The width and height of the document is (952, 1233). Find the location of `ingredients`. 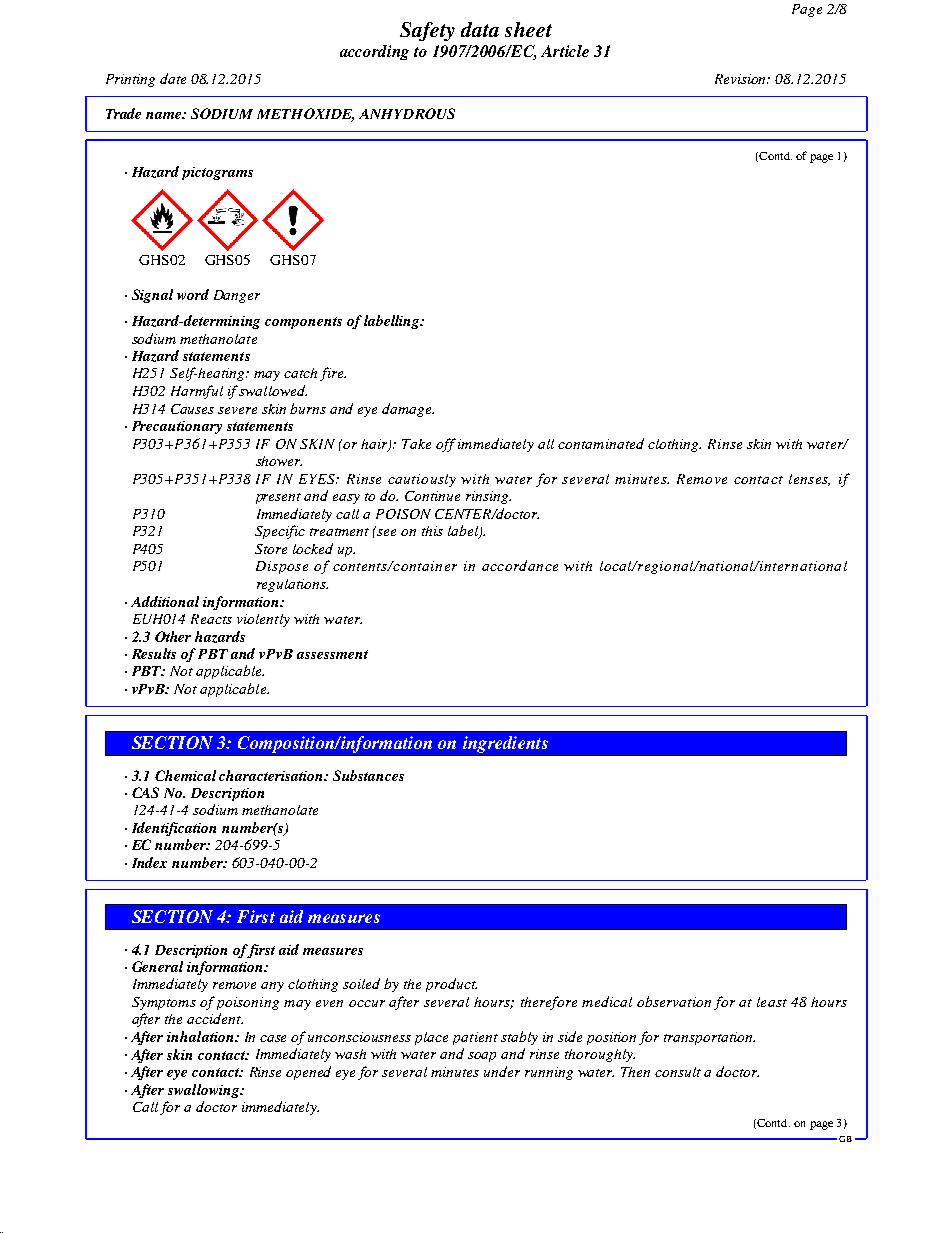

ingredients is located at coordinates (505, 744).
